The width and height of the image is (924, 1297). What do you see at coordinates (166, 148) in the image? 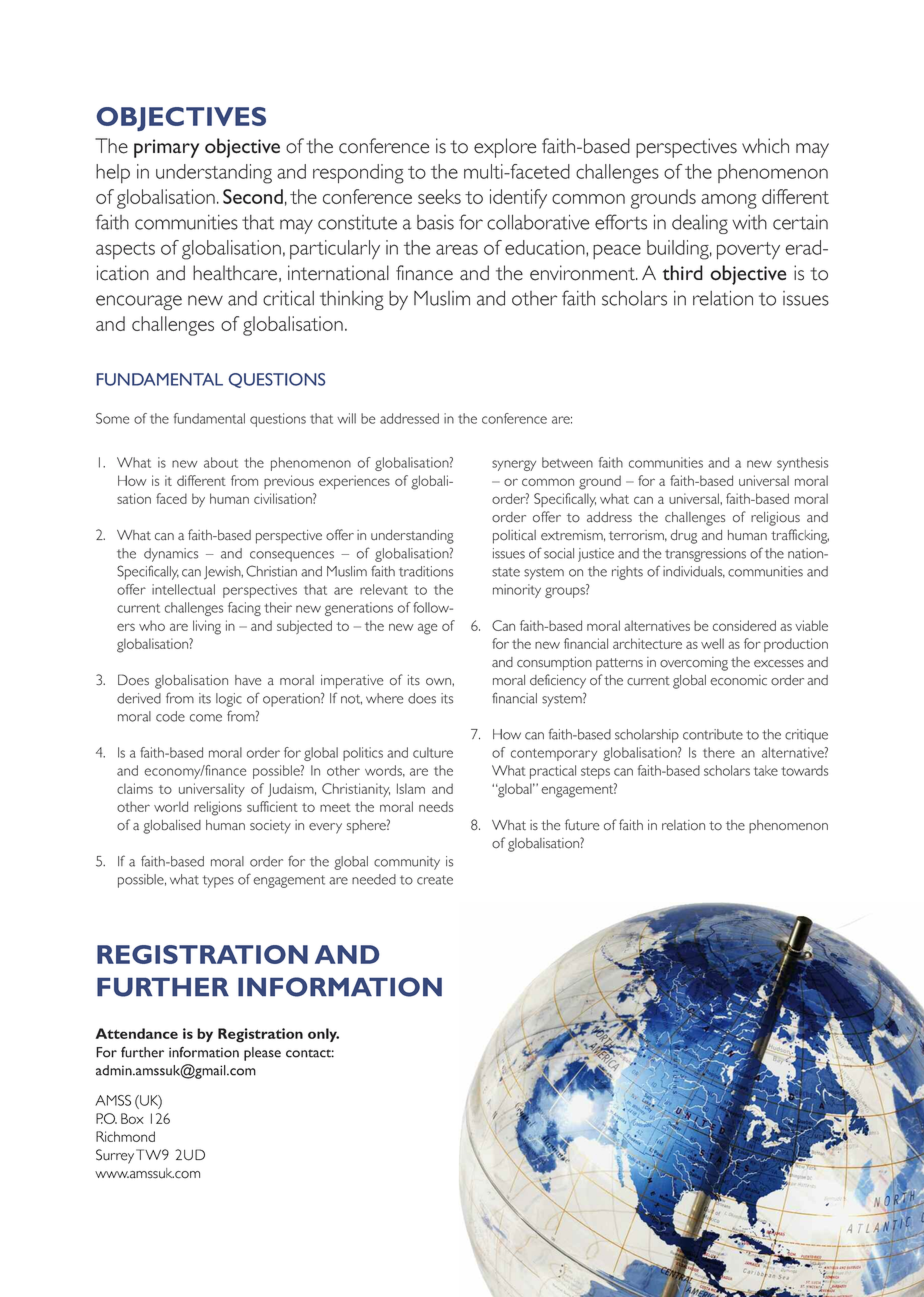
I see `primary` at bounding box center [166, 148].
